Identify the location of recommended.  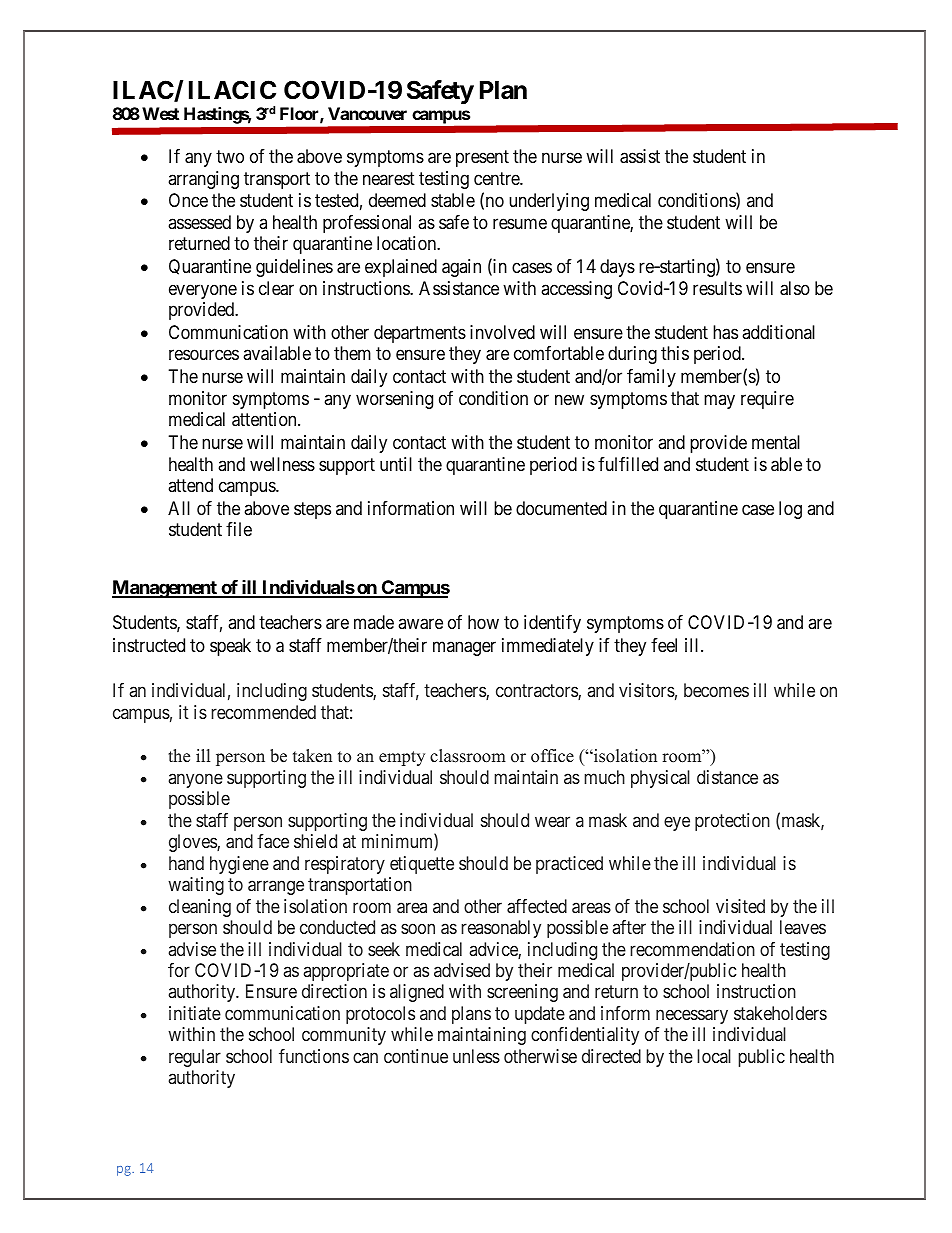
(263, 712).
